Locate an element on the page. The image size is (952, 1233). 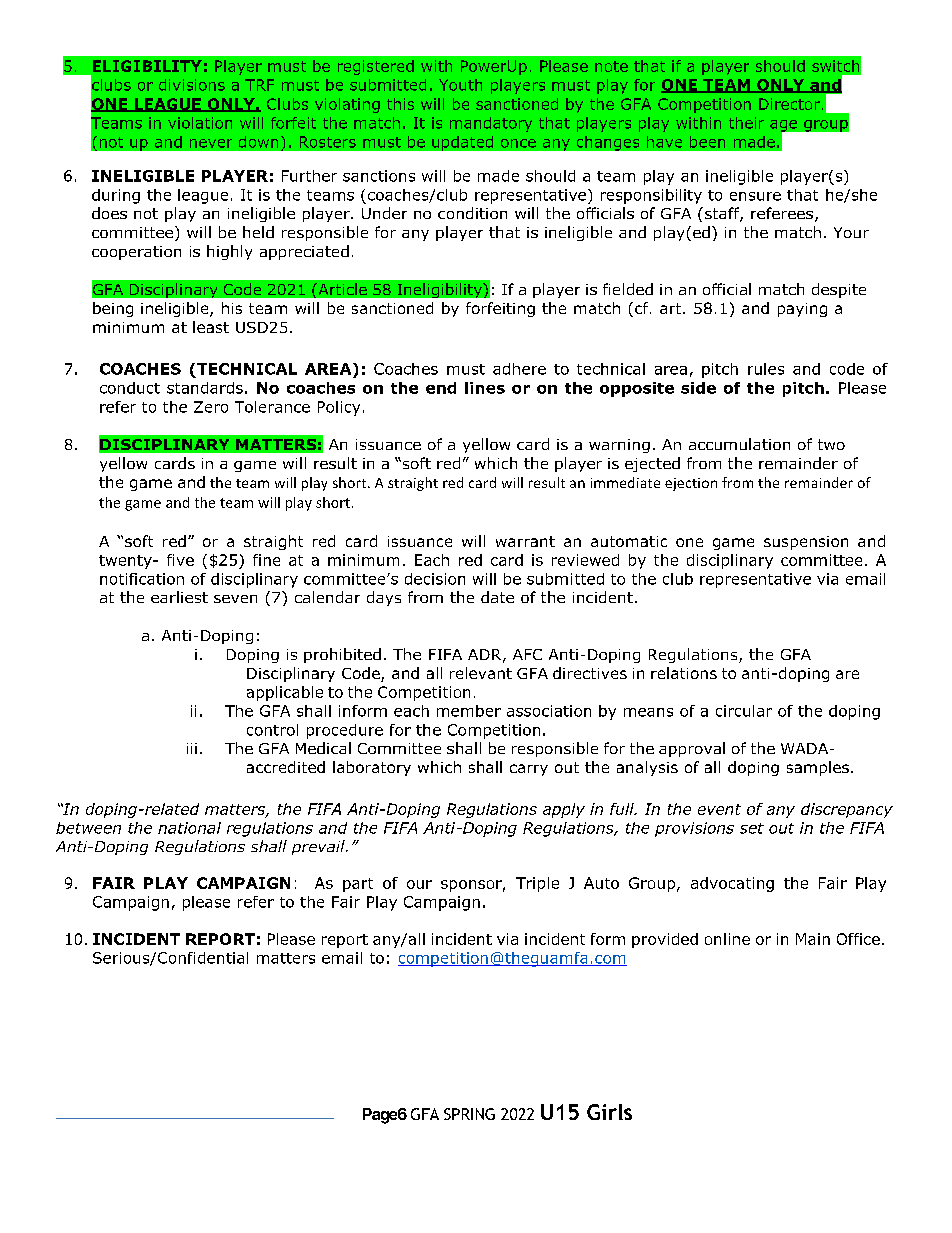
Director is located at coordinates (789, 104).
